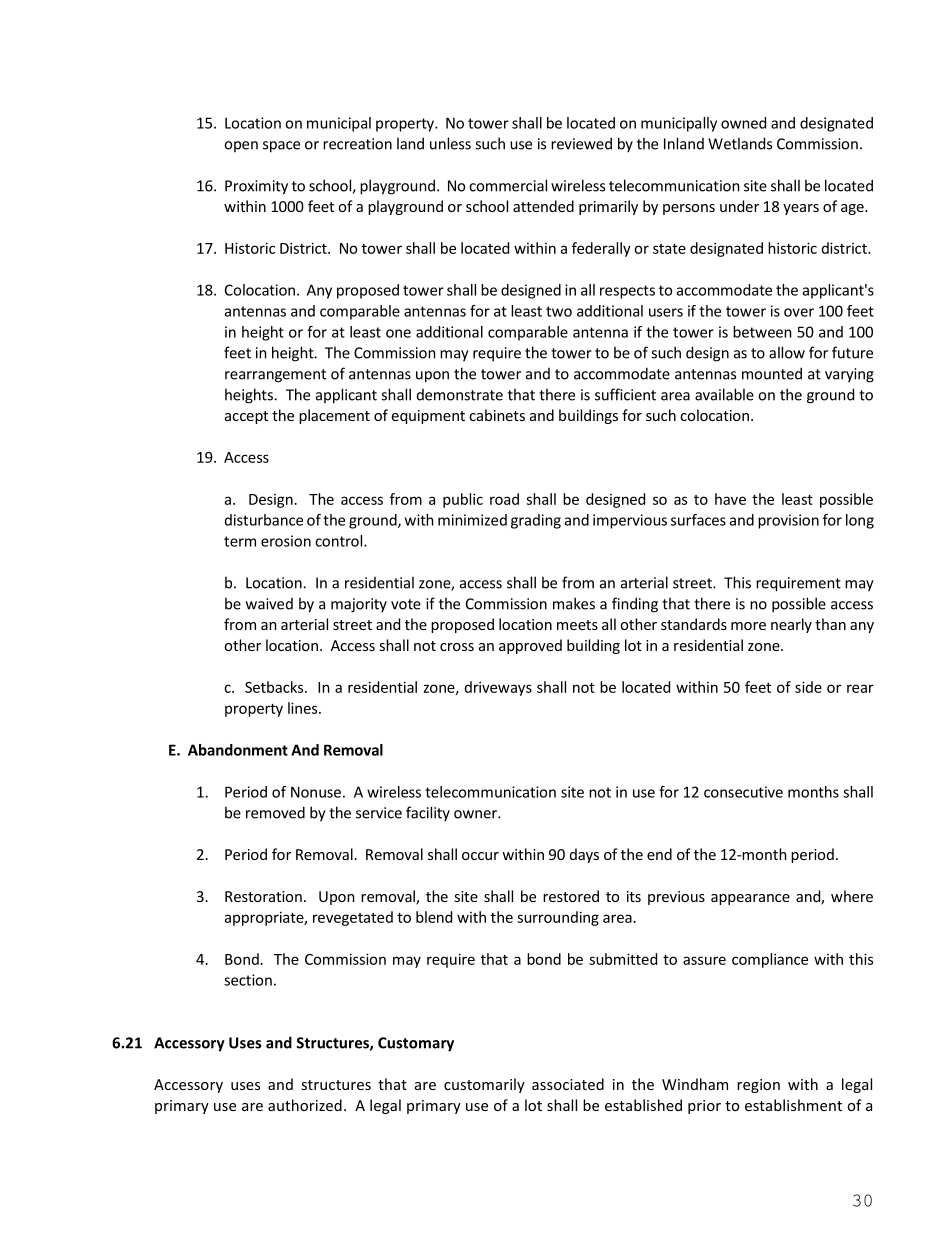 This image has height=1233, width=952. What do you see at coordinates (758, 1086) in the image?
I see `region` at bounding box center [758, 1086].
